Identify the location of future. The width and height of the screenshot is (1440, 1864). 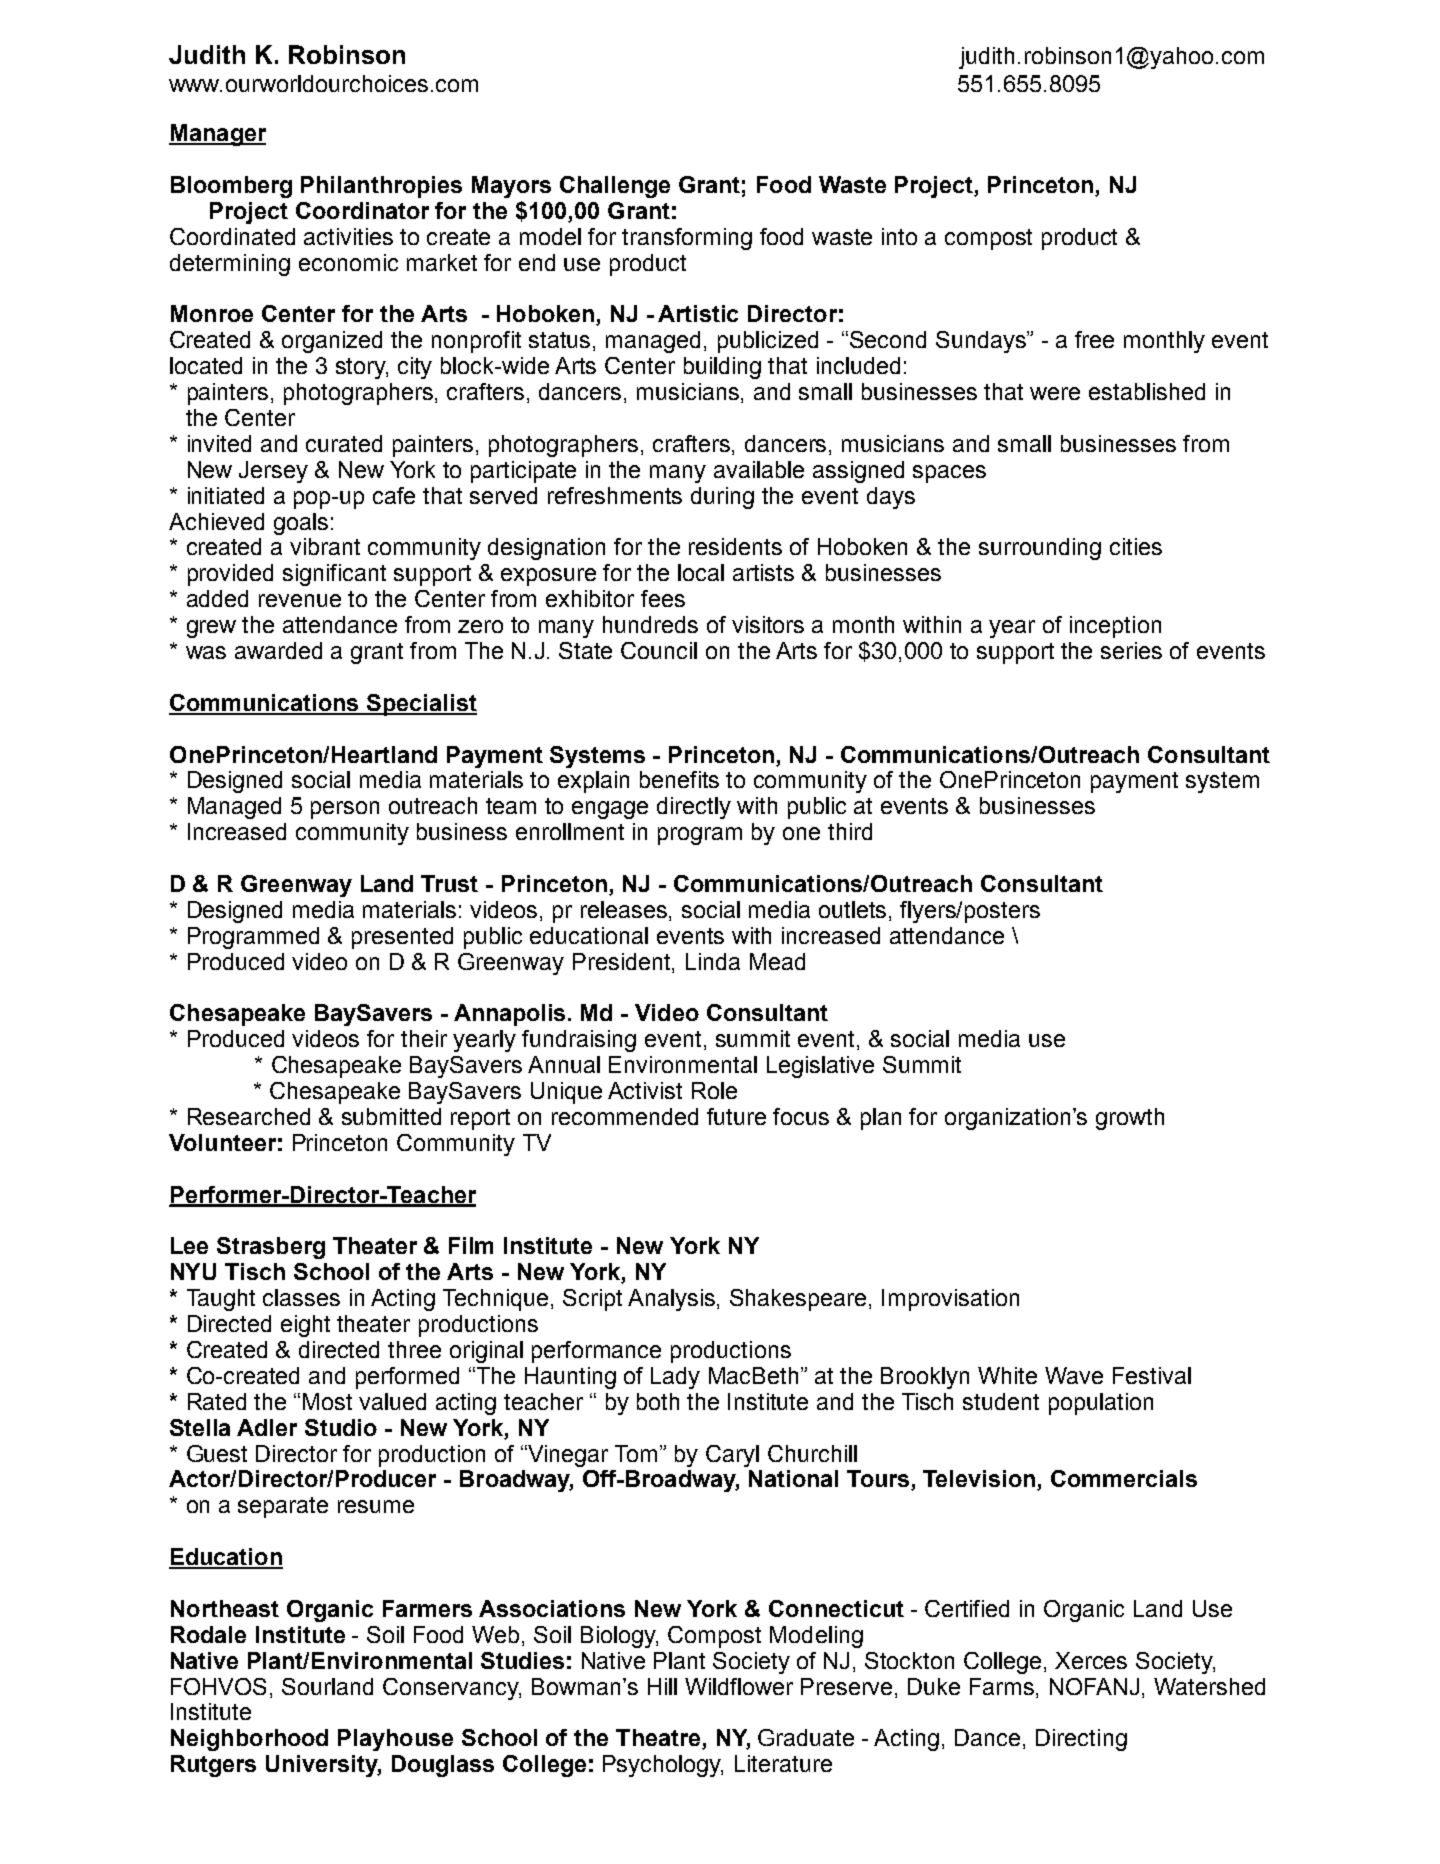
(736, 1116).
